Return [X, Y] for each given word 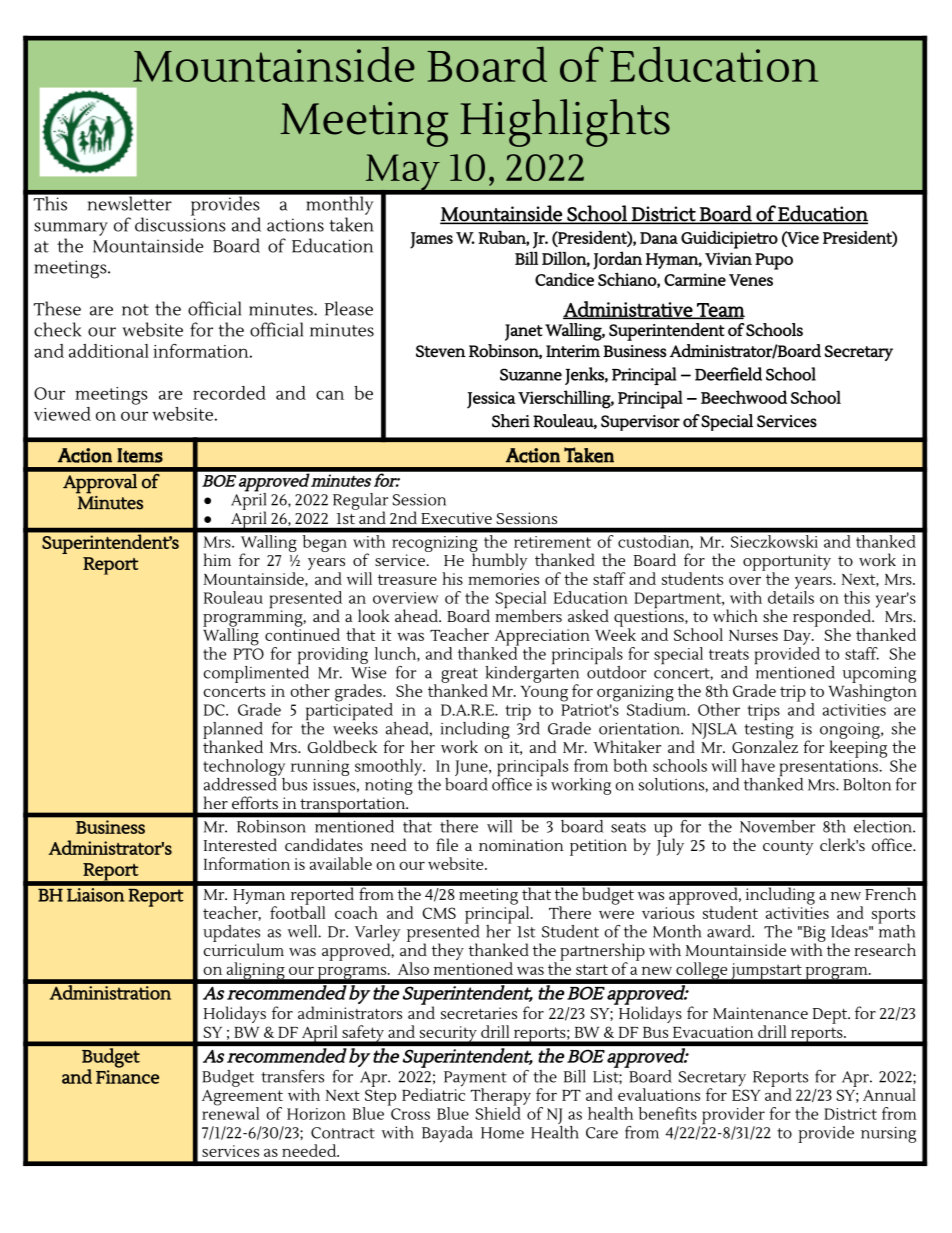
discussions [180, 223]
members [528, 614]
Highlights [565, 123]
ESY [746, 1095]
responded [833, 619]
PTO [248, 654]
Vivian [728, 258]
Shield [498, 1112]
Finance [127, 1077]
